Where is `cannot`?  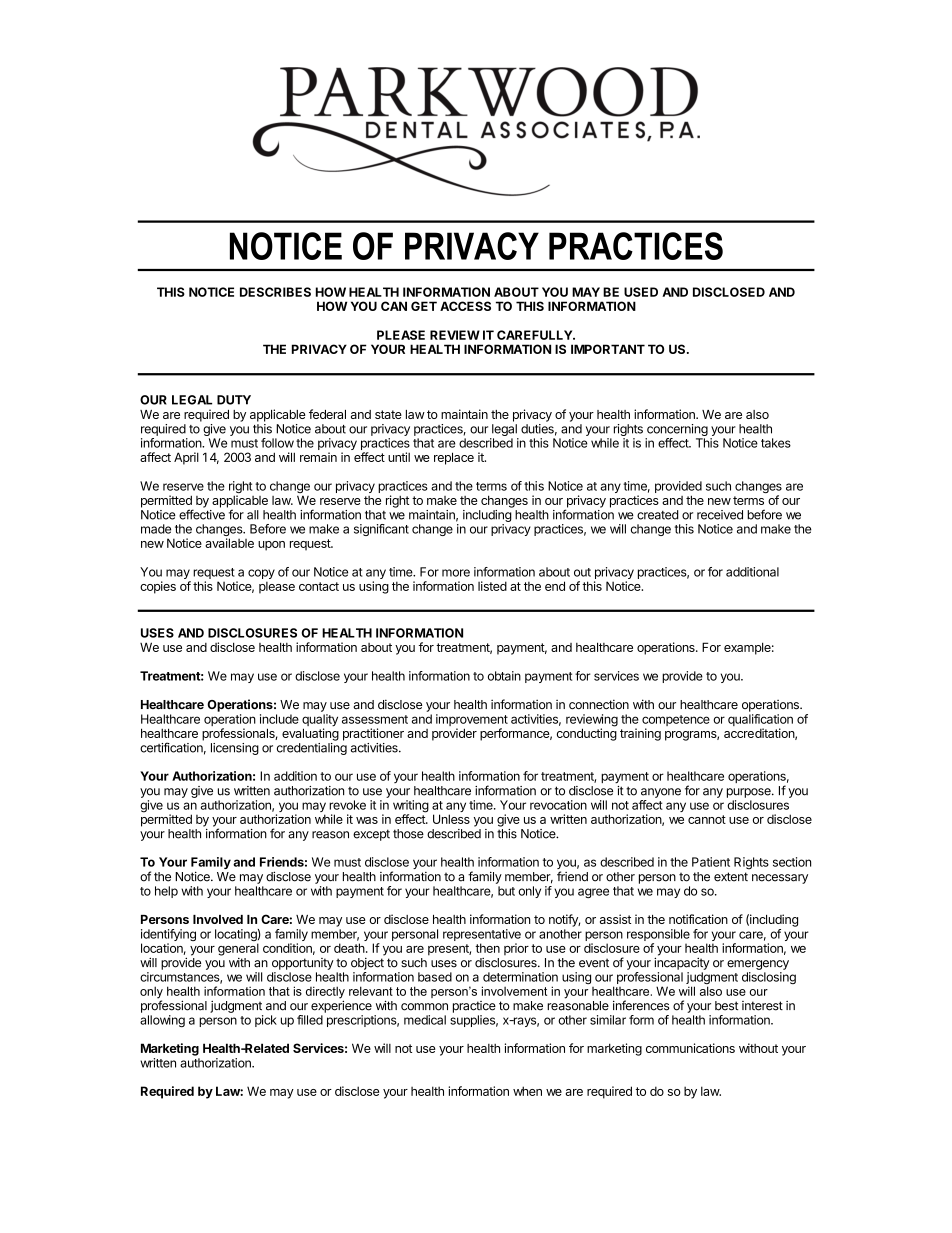 cannot is located at coordinates (707, 819).
